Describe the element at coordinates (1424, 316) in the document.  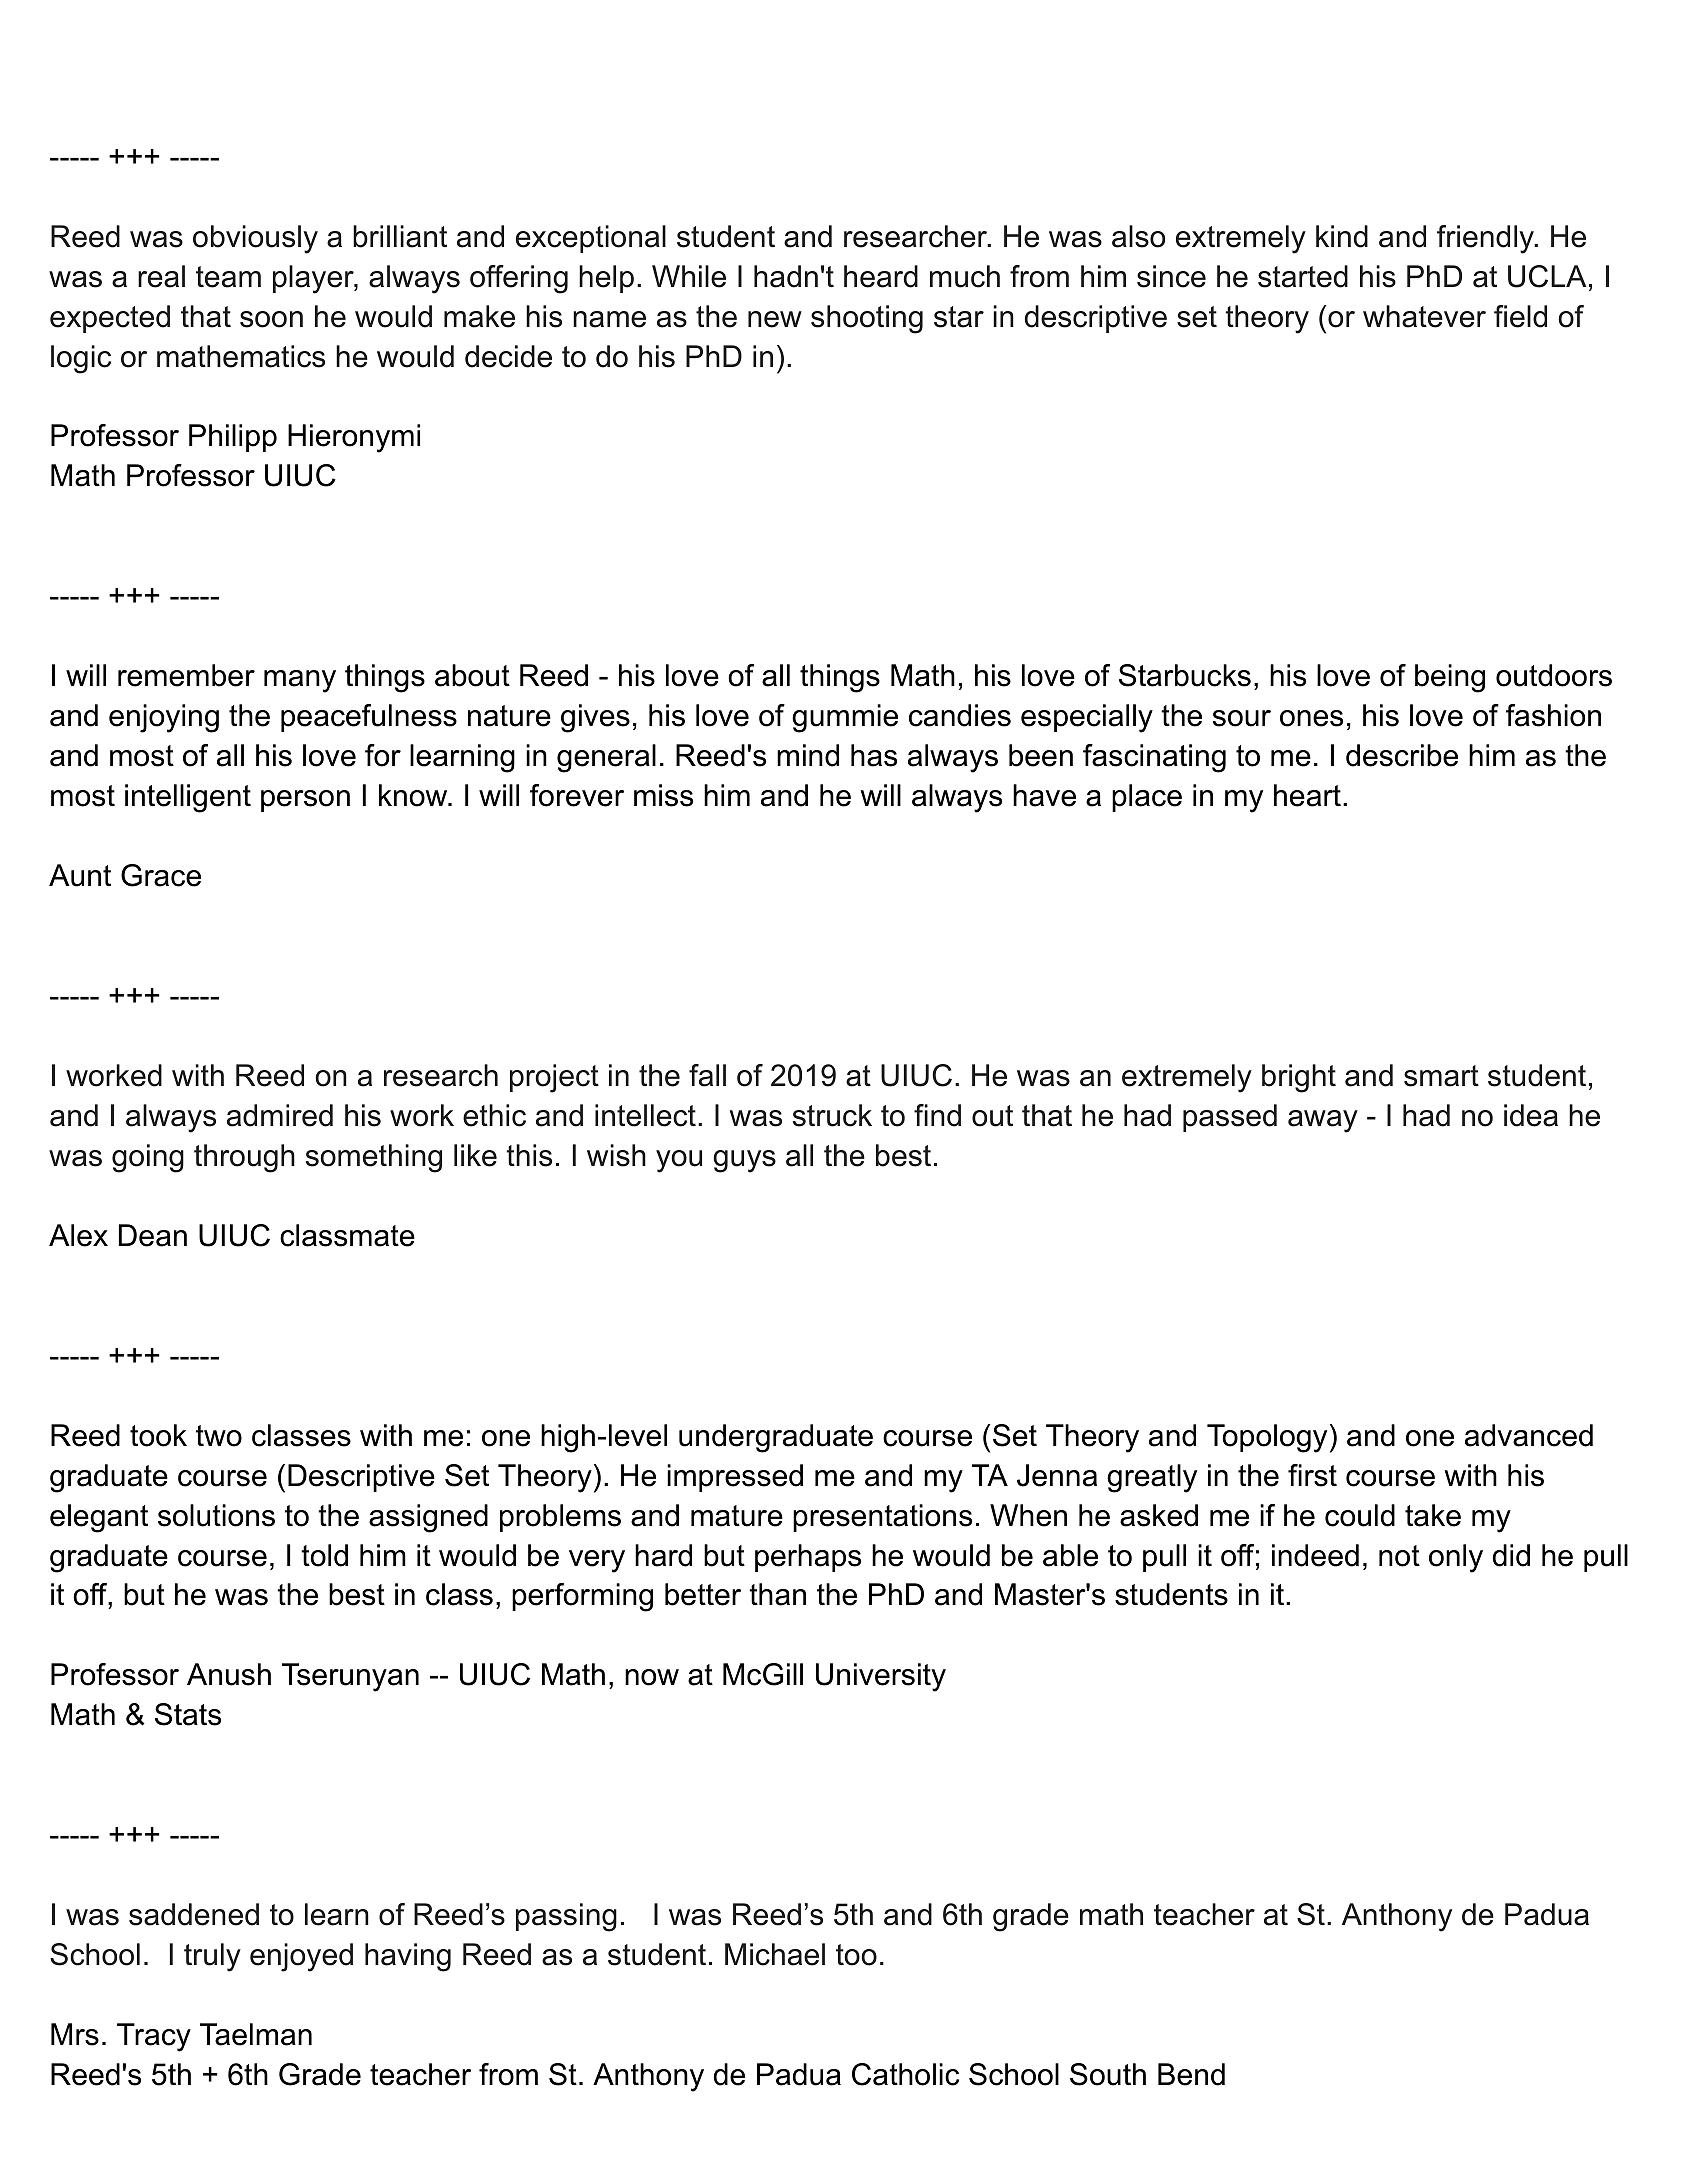
I see `whatever` at that location.
